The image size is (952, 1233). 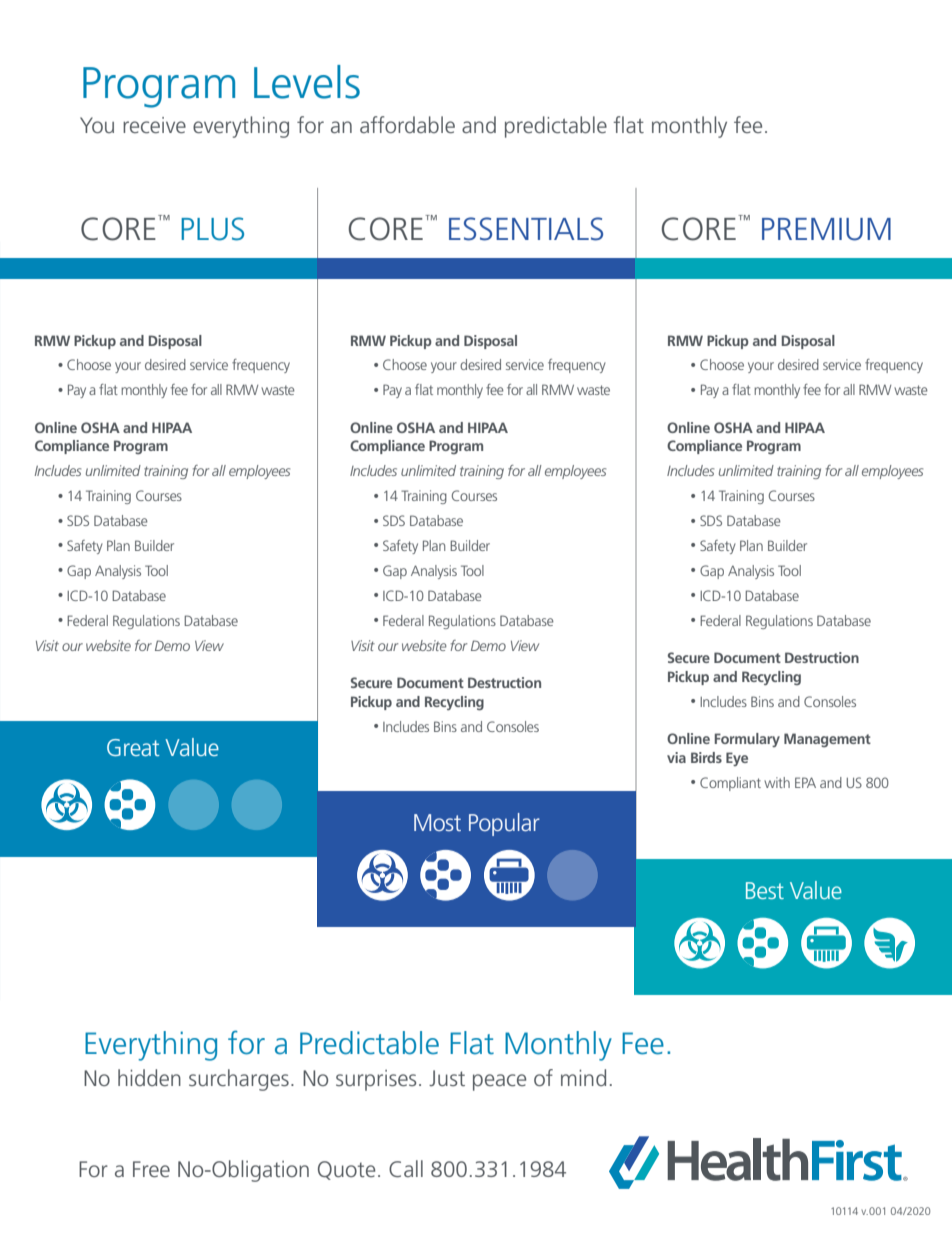 What do you see at coordinates (133, 747) in the screenshot?
I see `Great` at bounding box center [133, 747].
